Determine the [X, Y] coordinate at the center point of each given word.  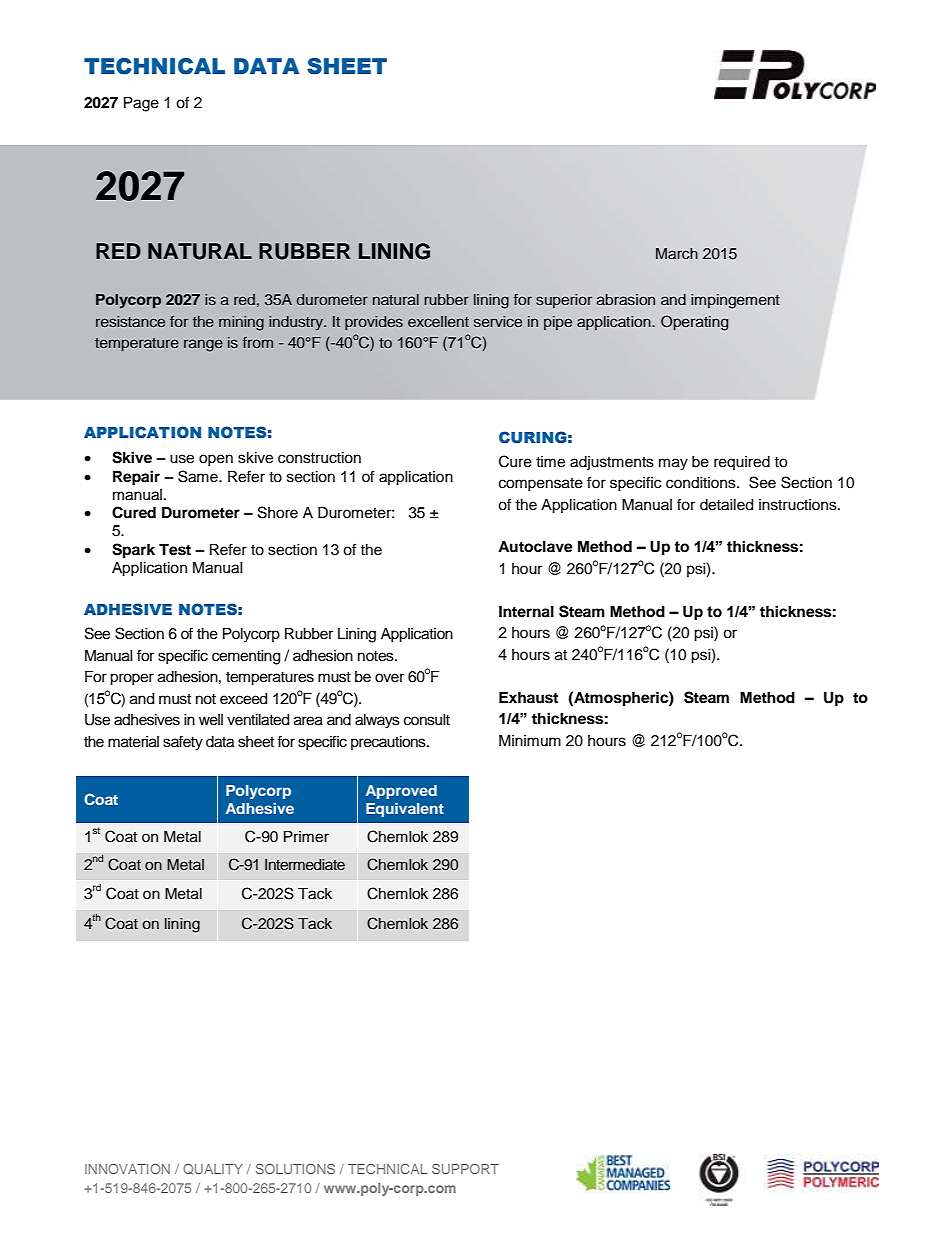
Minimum [530, 740]
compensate [541, 484]
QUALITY [213, 1169]
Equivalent [405, 810]
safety [183, 743]
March [677, 253]
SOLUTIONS [295, 1169]
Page [141, 104]
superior [564, 301]
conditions [702, 483]
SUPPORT [465, 1169]
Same [199, 476]
